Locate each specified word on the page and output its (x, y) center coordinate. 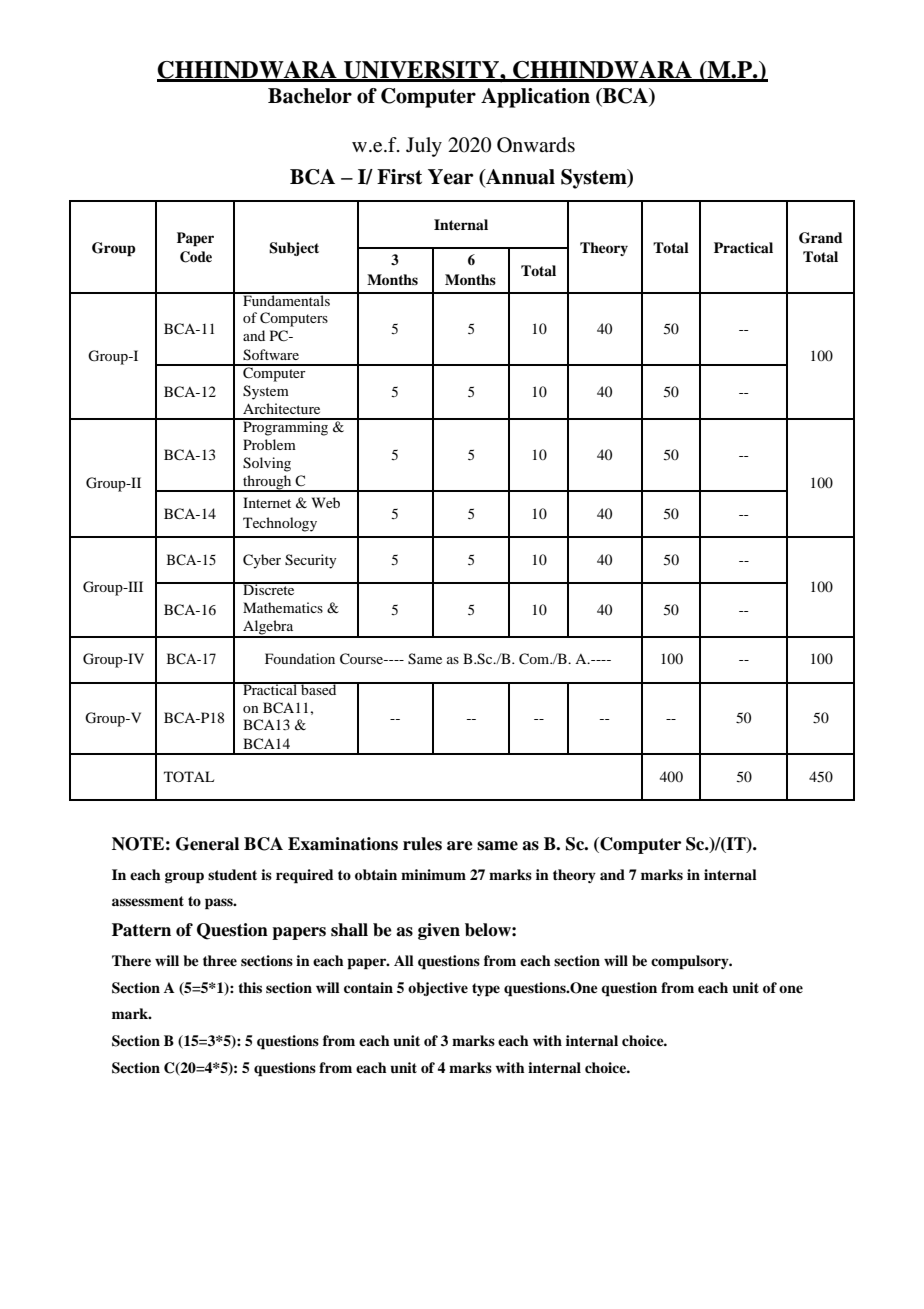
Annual (519, 178)
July (424, 147)
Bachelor (310, 96)
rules (422, 844)
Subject (294, 249)
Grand (821, 238)
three (220, 960)
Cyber (262, 561)
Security (310, 561)
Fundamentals (286, 299)
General (207, 844)
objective (438, 989)
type (486, 990)
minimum (433, 875)
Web (326, 502)
